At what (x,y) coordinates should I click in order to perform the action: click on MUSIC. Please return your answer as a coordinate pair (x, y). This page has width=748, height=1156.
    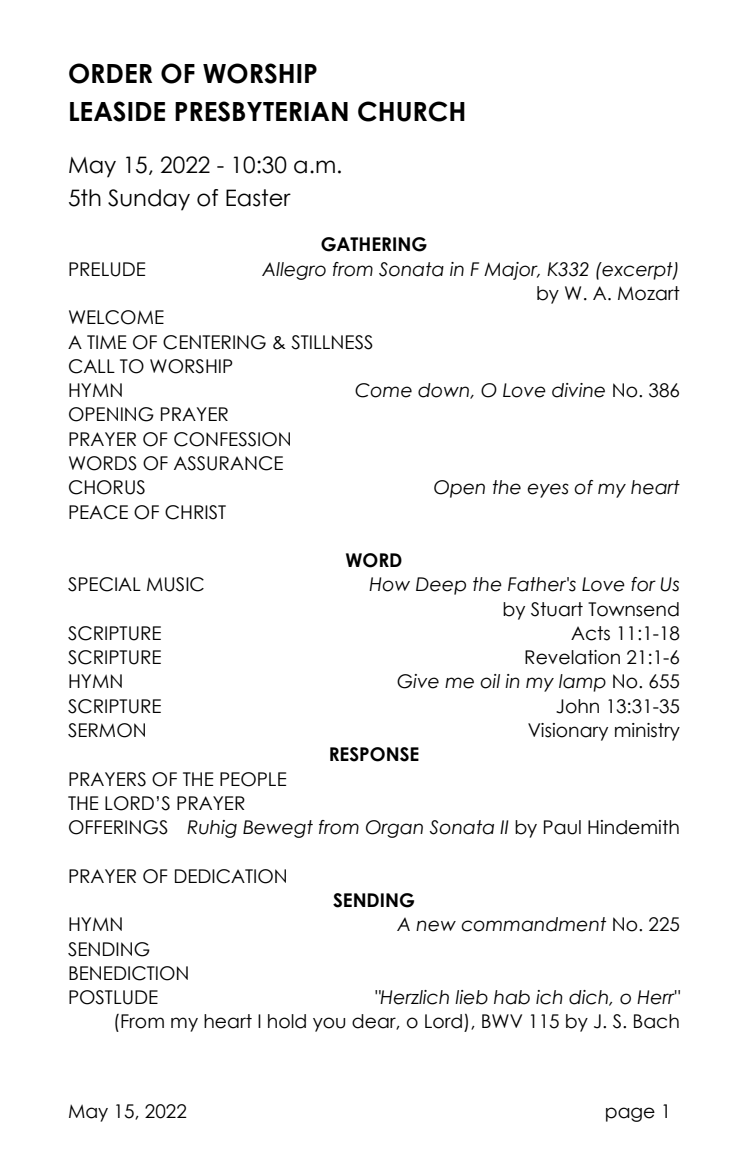
    Looking at the image, I should click on (175, 584).
